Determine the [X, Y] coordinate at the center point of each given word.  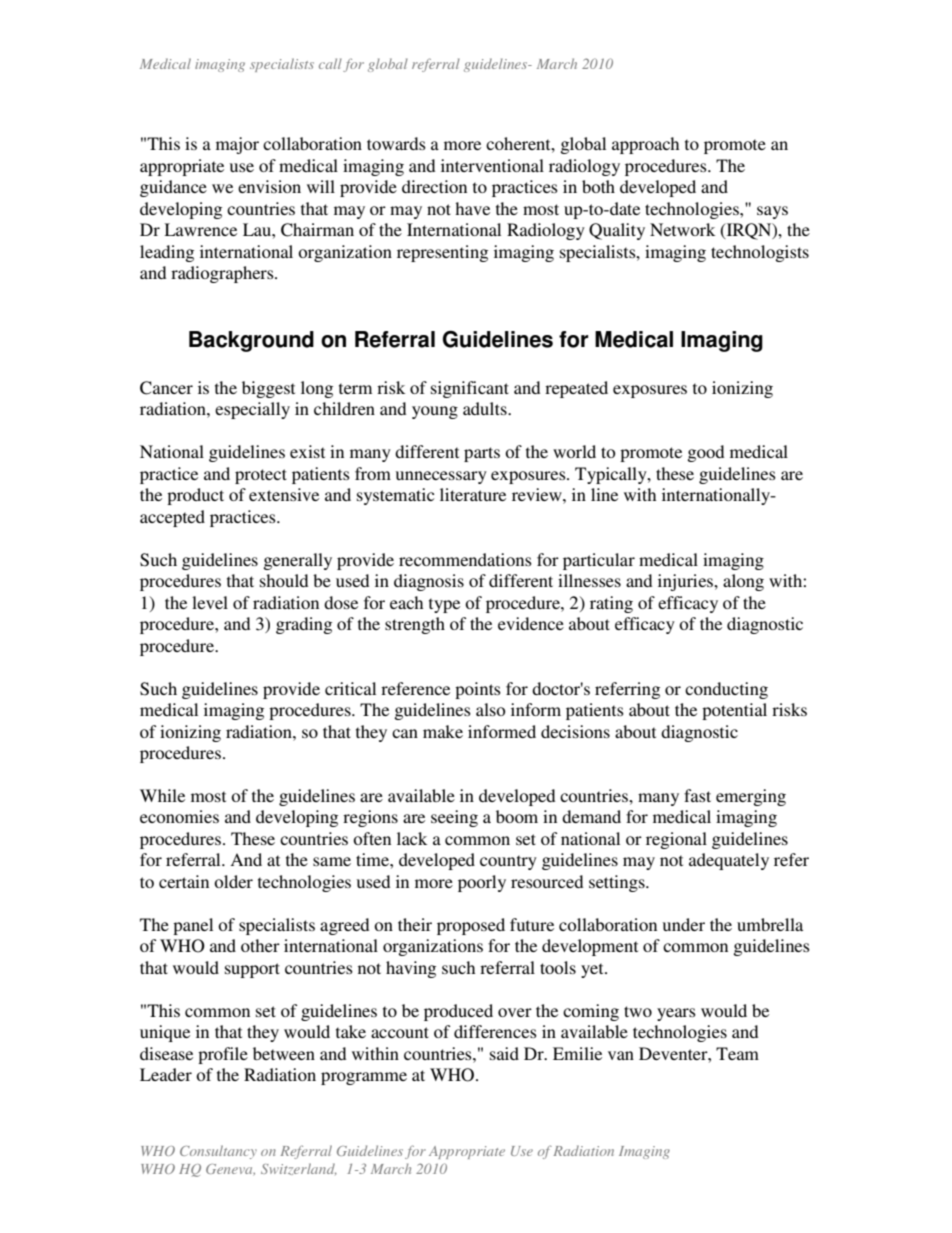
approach [645, 145]
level [210, 602]
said [504, 1053]
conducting [726, 690]
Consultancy [218, 1152]
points [478, 690]
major [237, 145]
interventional [492, 165]
